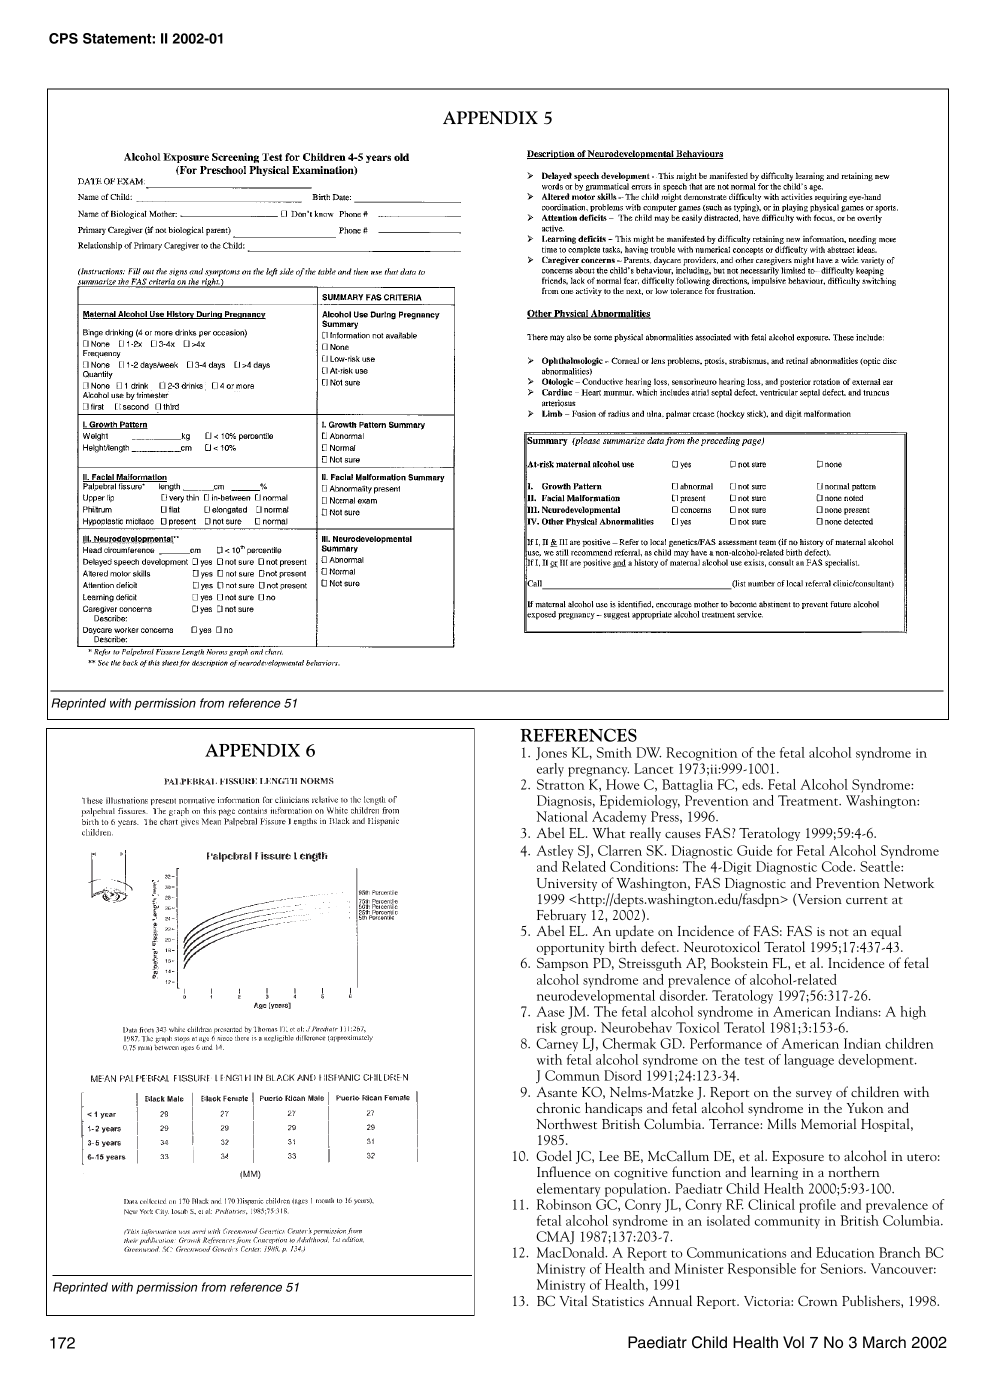 Image resolution: width=996 pixels, height=1382 pixels. What do you see at coordinates (701, 754) in the page?
I see `Recognition` at bounding box center [701, 754].
